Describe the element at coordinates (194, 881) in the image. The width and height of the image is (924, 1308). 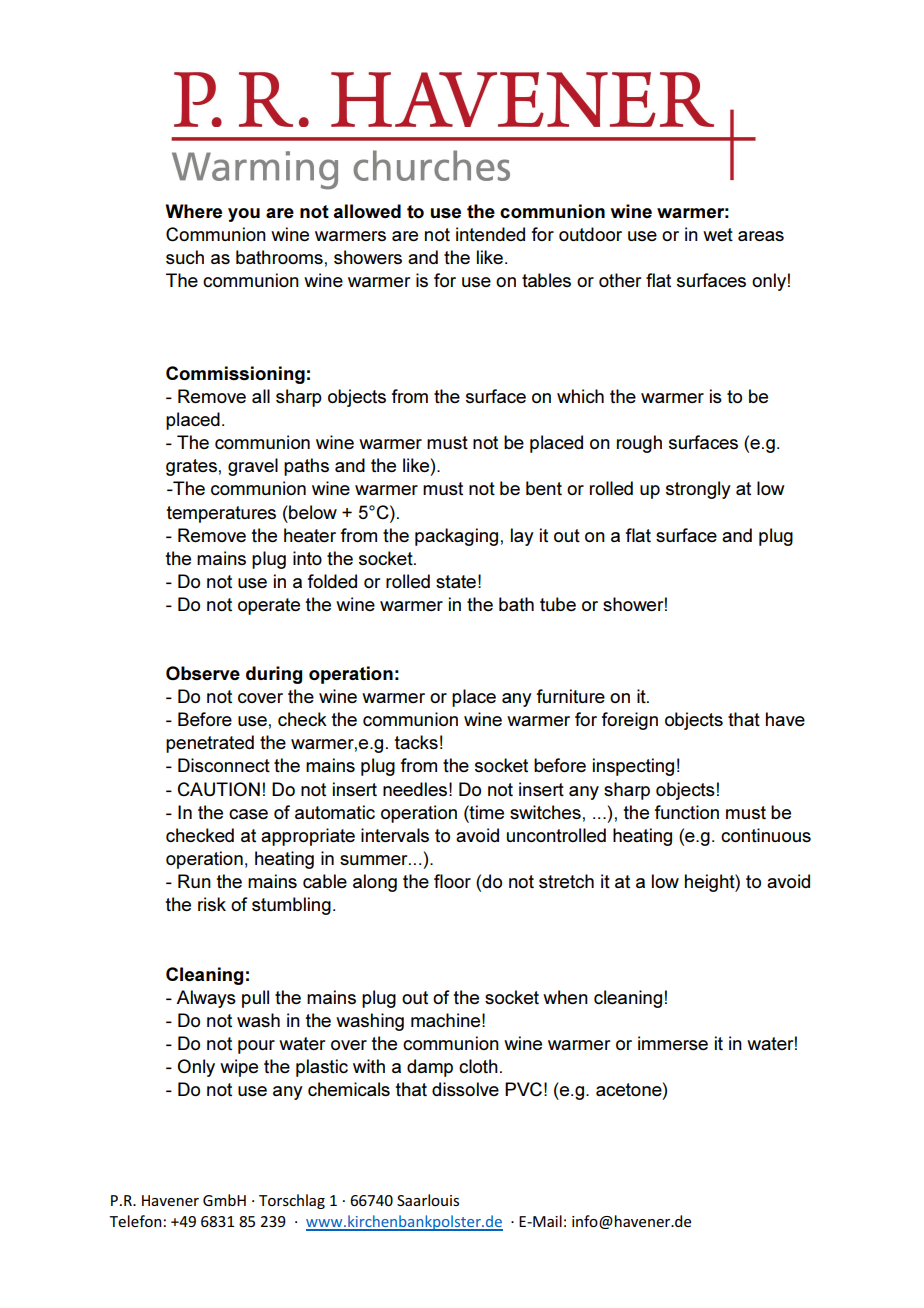
I see `Run` at that location.
